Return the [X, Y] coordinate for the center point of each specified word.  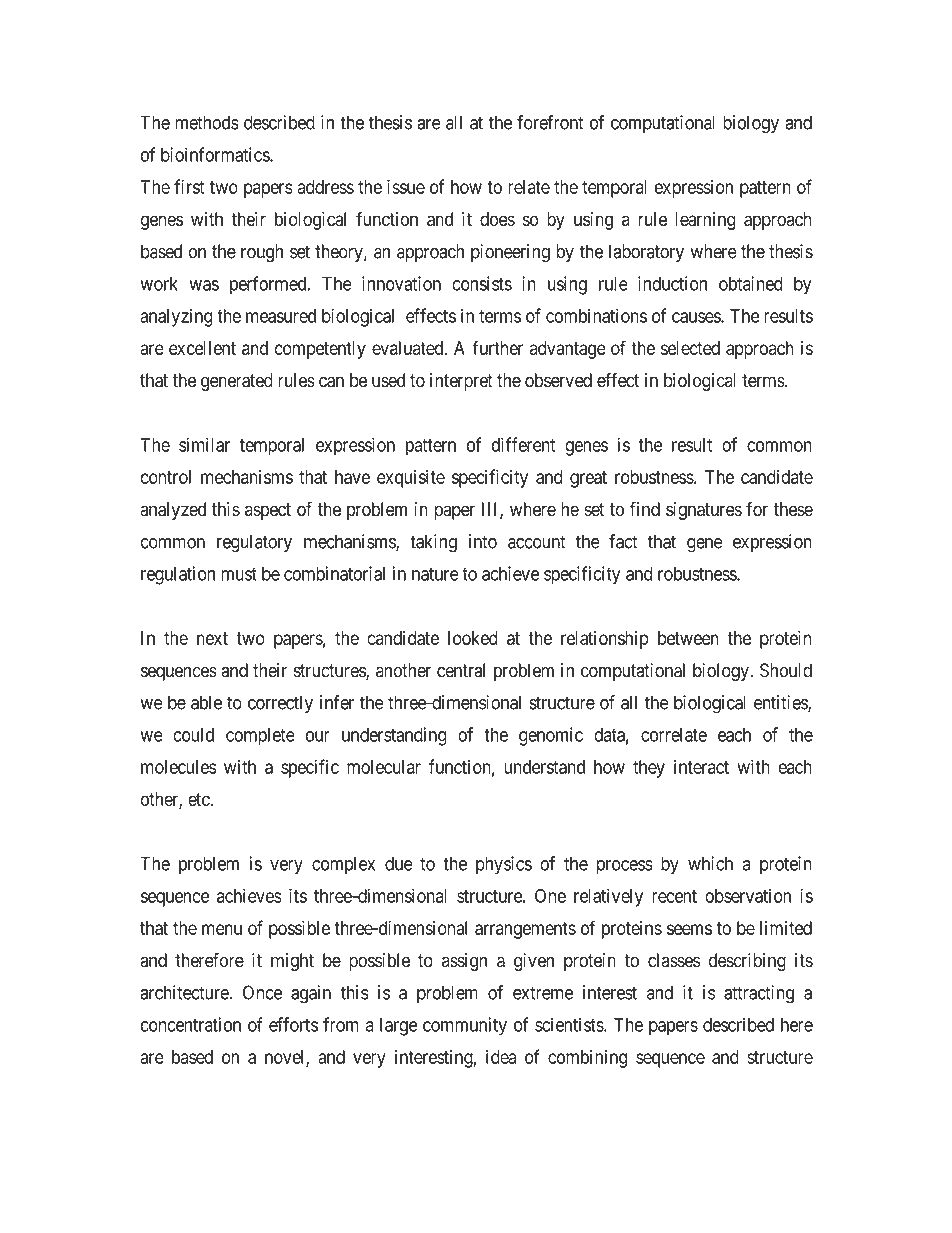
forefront [550, 122]
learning [705, 221]
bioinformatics [216, 154]
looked [473, 638]
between [688, 638]
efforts [293, 1024]
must [239, 574]
